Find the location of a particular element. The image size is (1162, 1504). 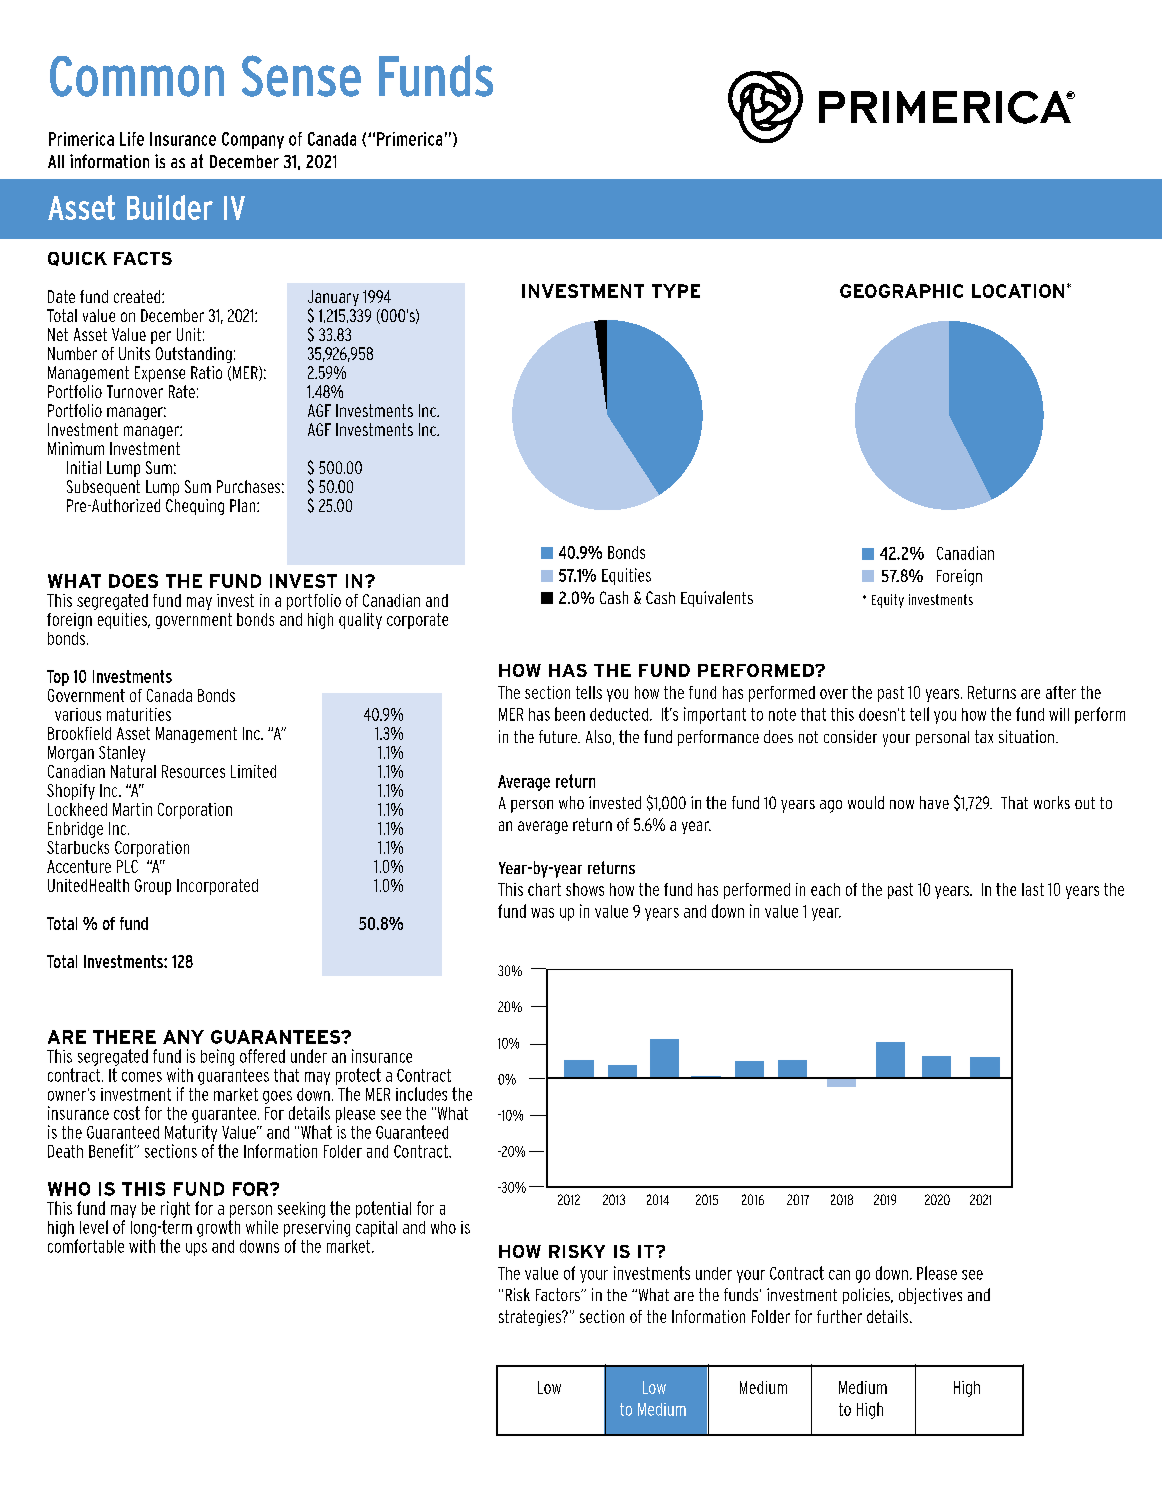

ups is located at coordinates (196, 1249).
